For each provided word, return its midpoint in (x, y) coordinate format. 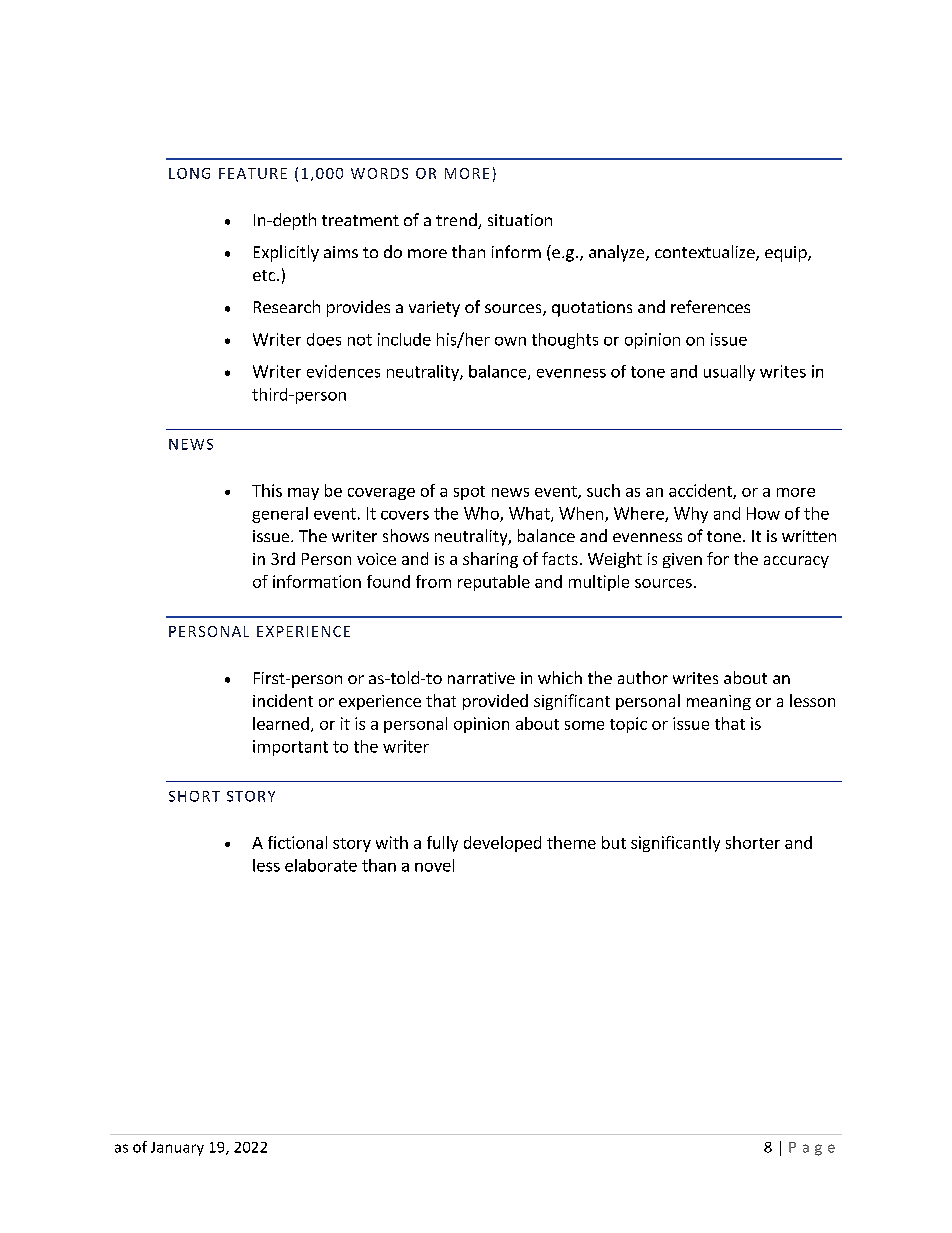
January (177, 1149)
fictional (297, 842)
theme (571, 842)
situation (520, 220)
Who (482, 514)
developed (502, 844)
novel (434, 865)
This (267, 490)
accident (701, 491)
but (614, 842)
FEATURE (253, 173)
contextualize (706, 253)
